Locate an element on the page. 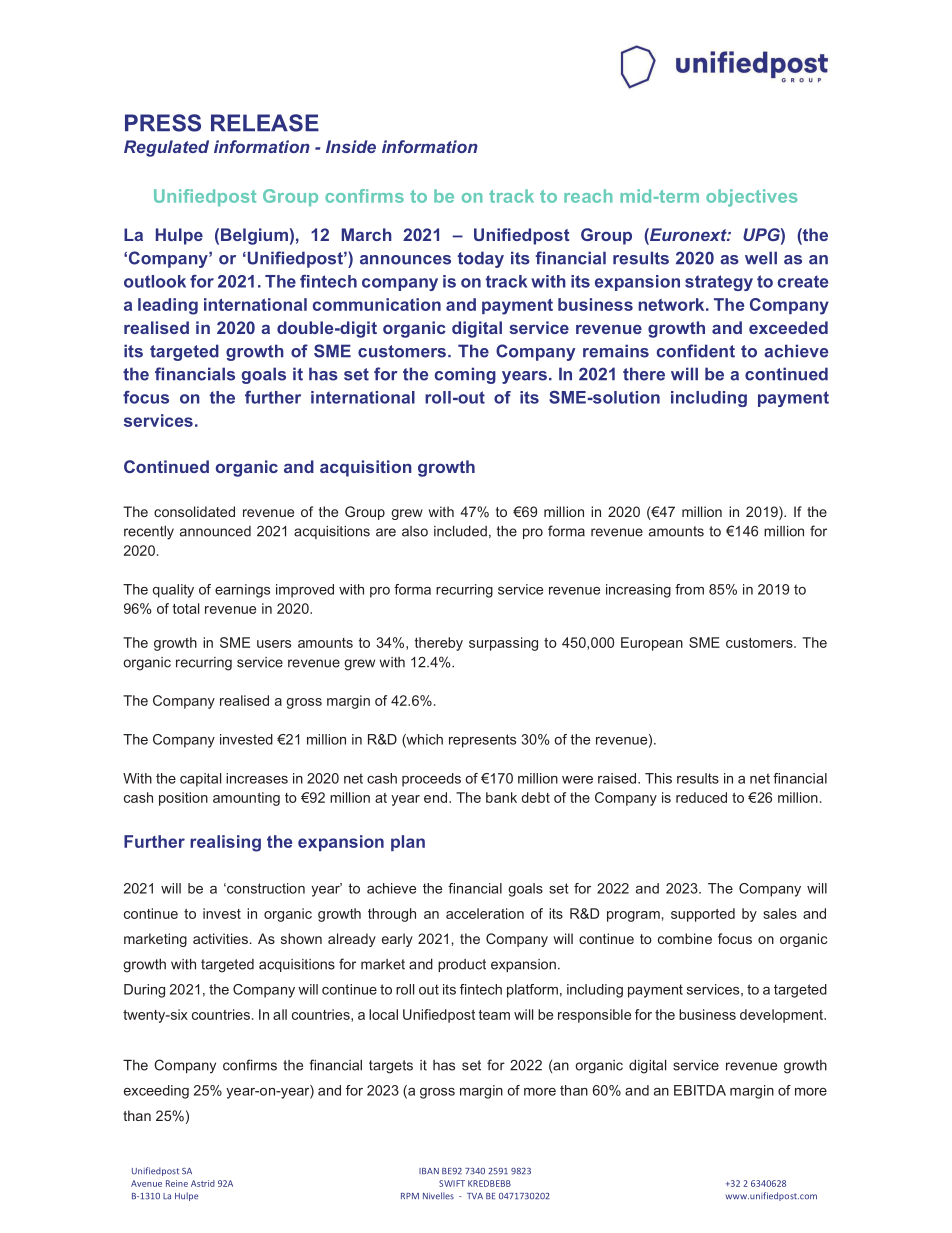 The width and height of the image is (952, 1233). Astrid is located at coordinates (203, 1183).
